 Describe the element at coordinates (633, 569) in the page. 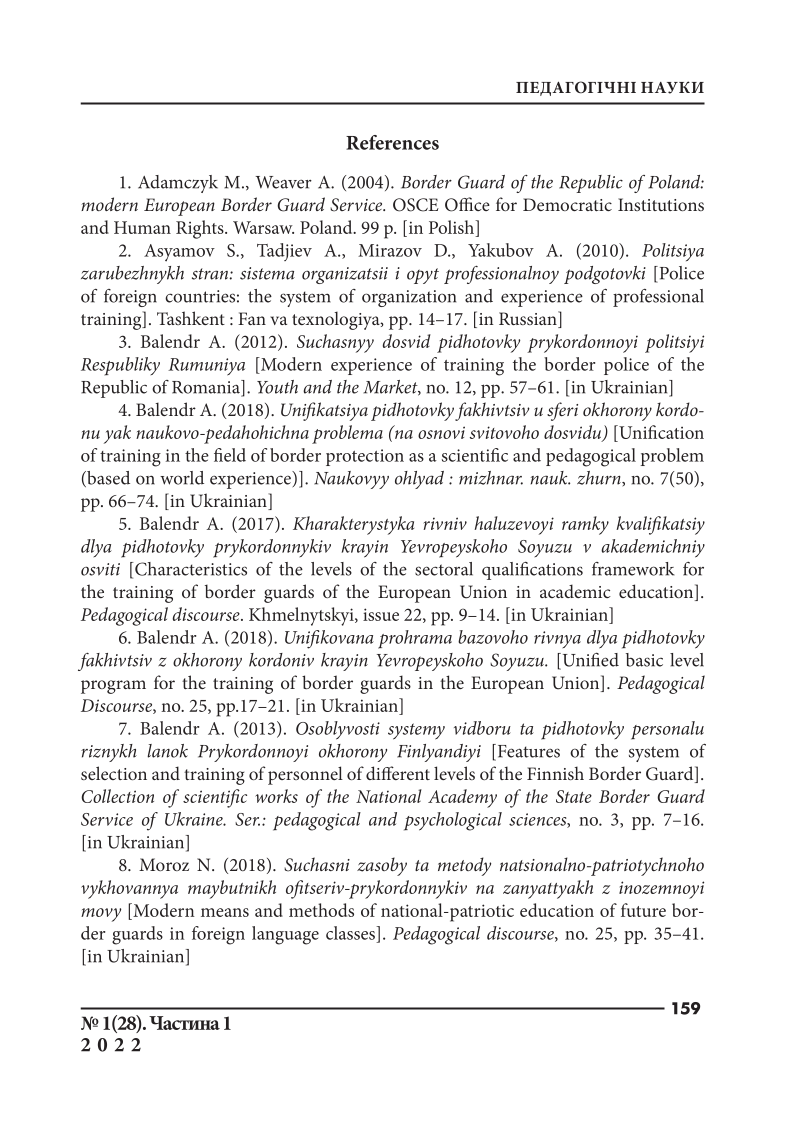

I see `framework` at that location.
